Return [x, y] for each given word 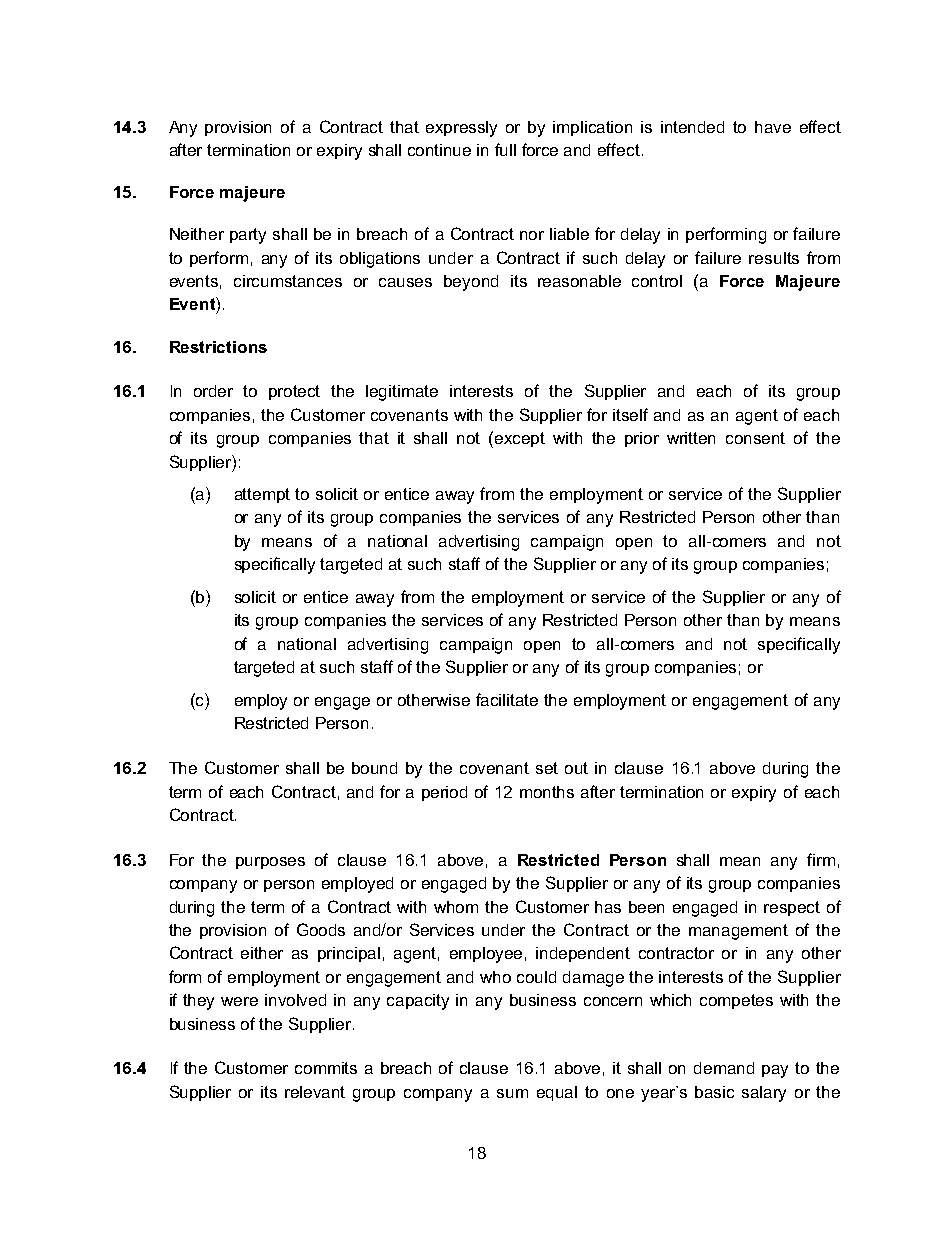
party [248, 236]
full [505, 149]
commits [326, 1068]
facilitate [507, 699]
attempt [262, 495]
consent [755, 438]
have [773, 127]
